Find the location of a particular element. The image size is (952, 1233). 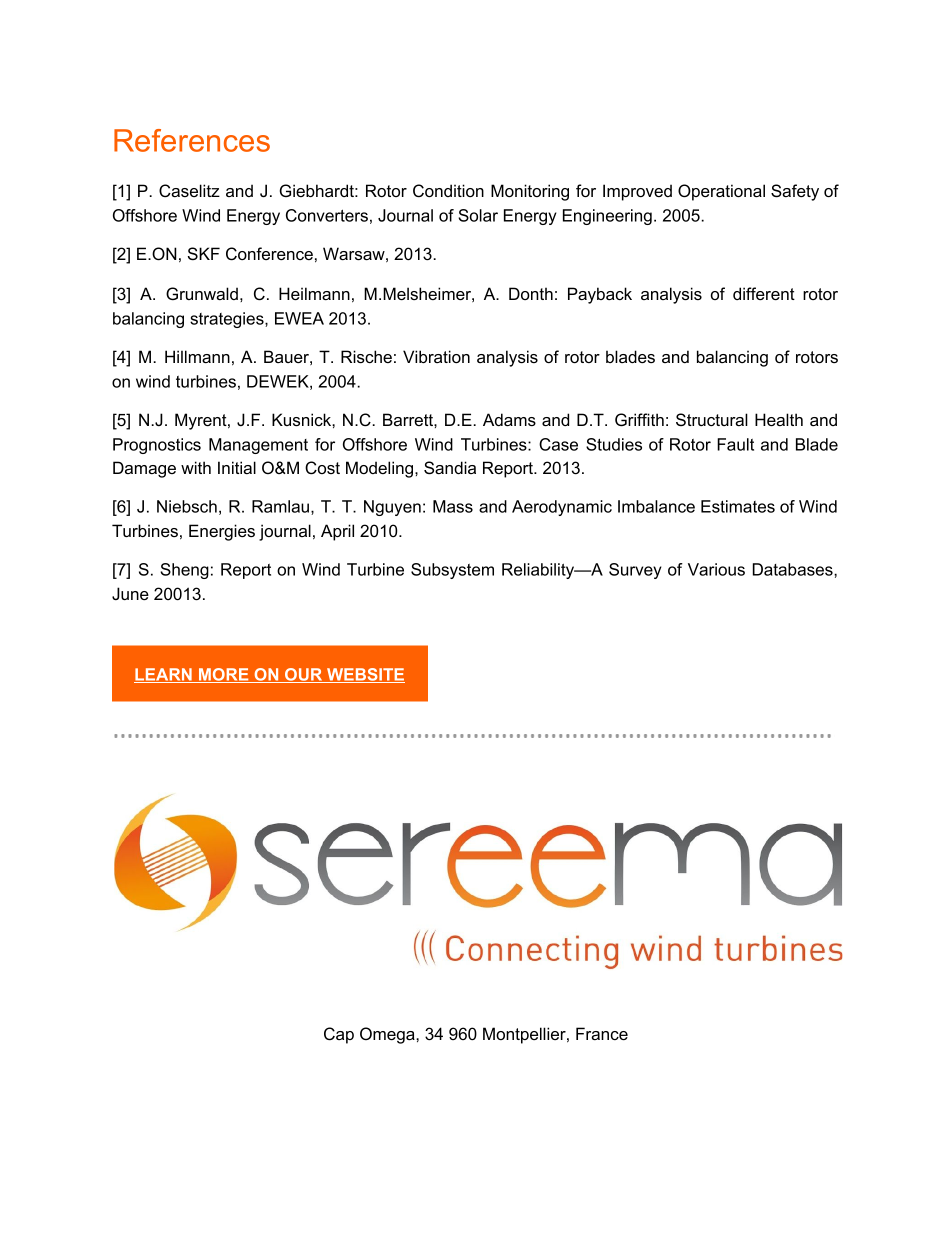

Omega is located at coordinates (388, 1035).
